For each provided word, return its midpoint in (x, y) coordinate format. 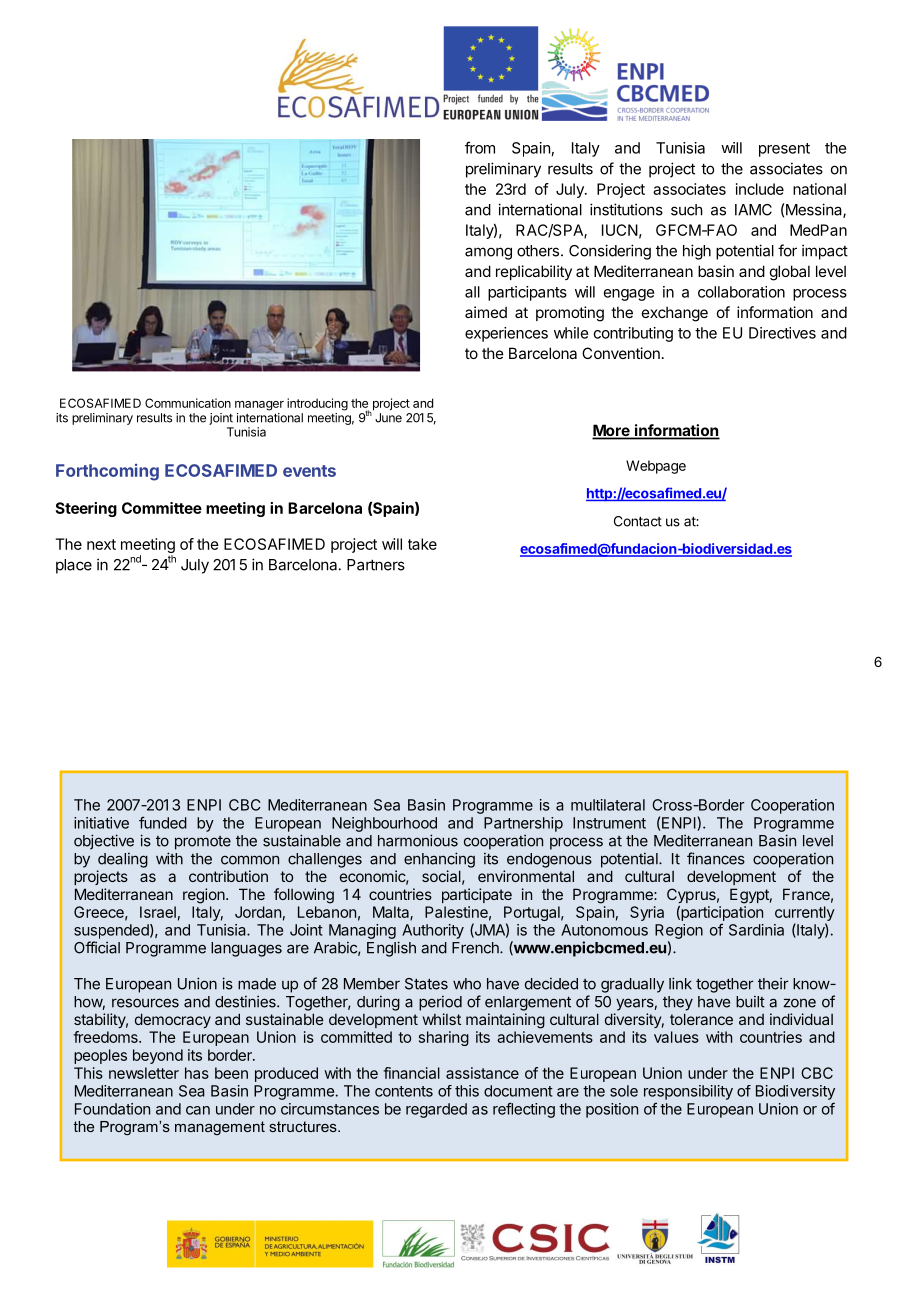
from (480, 147)
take (422, 544)
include (760, 189)
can (198, 1110)
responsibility (688, 1092)
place (74, 566)
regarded (436, 1110)
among (488, 253)
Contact (638, 521)
